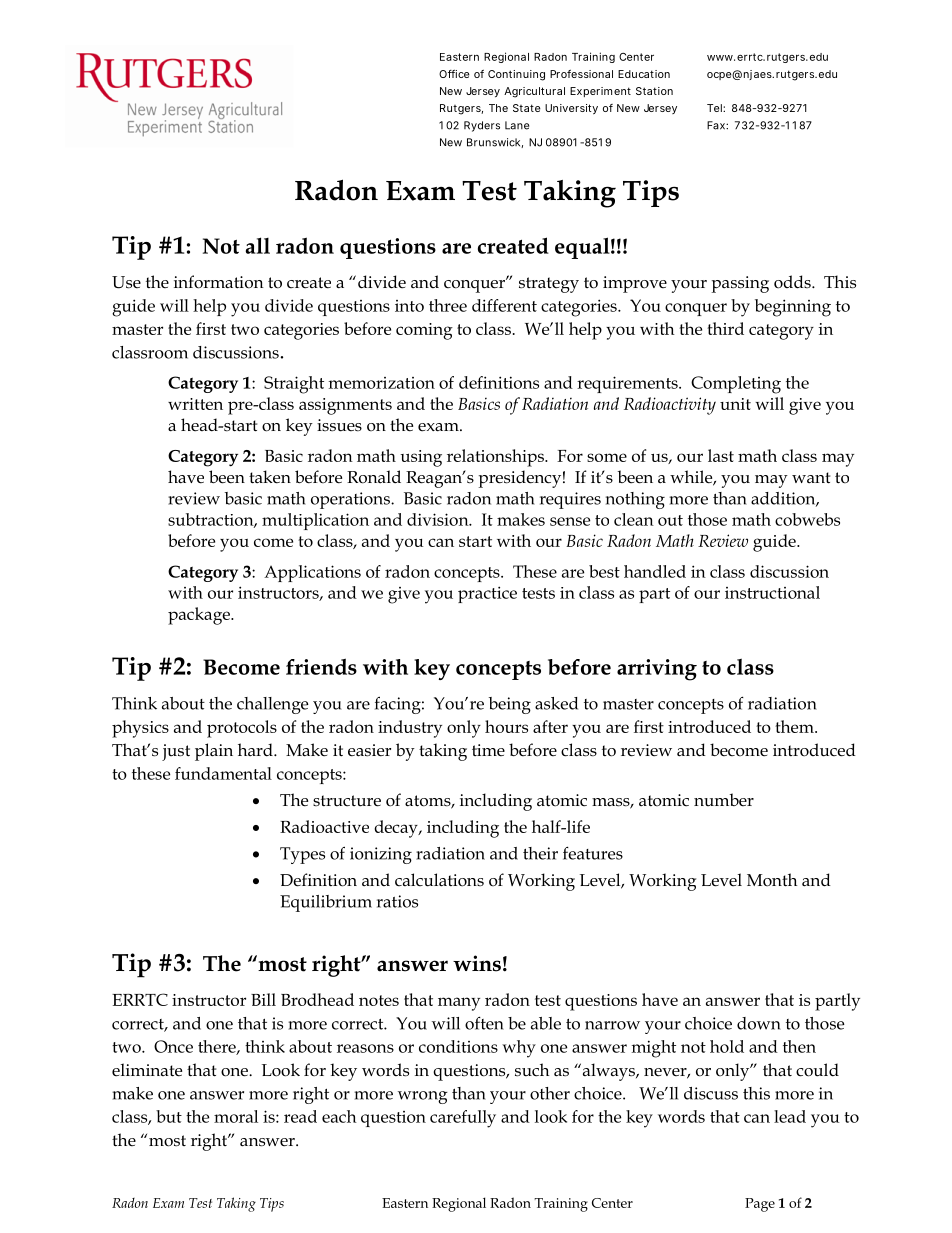 Image resolution: width=952 pixels, height=1233 pixels. Describe the element at coordinates (195, 404) in the page. I see `written` at that location.
